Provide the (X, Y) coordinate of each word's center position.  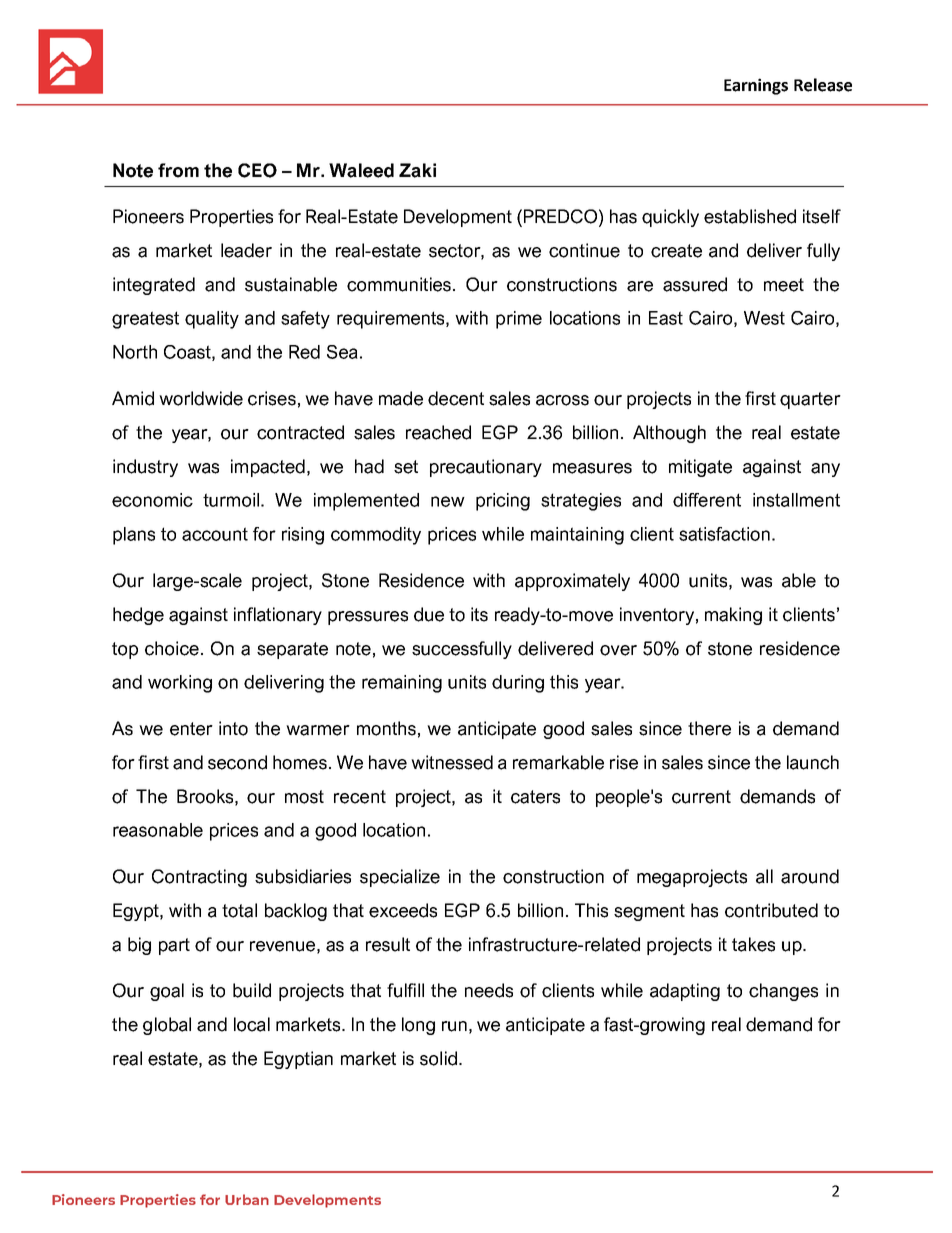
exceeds (403, 910)
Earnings (756, 86)
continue (584, 250)
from (178, 170)
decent (456, 398)
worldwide (201, 398)
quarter (810, 400)
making (733, 616)
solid (438, 1058)
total (239, 910)
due (429, 614)
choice (172, 648)
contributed (771, 910)
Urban (247, 1199)
